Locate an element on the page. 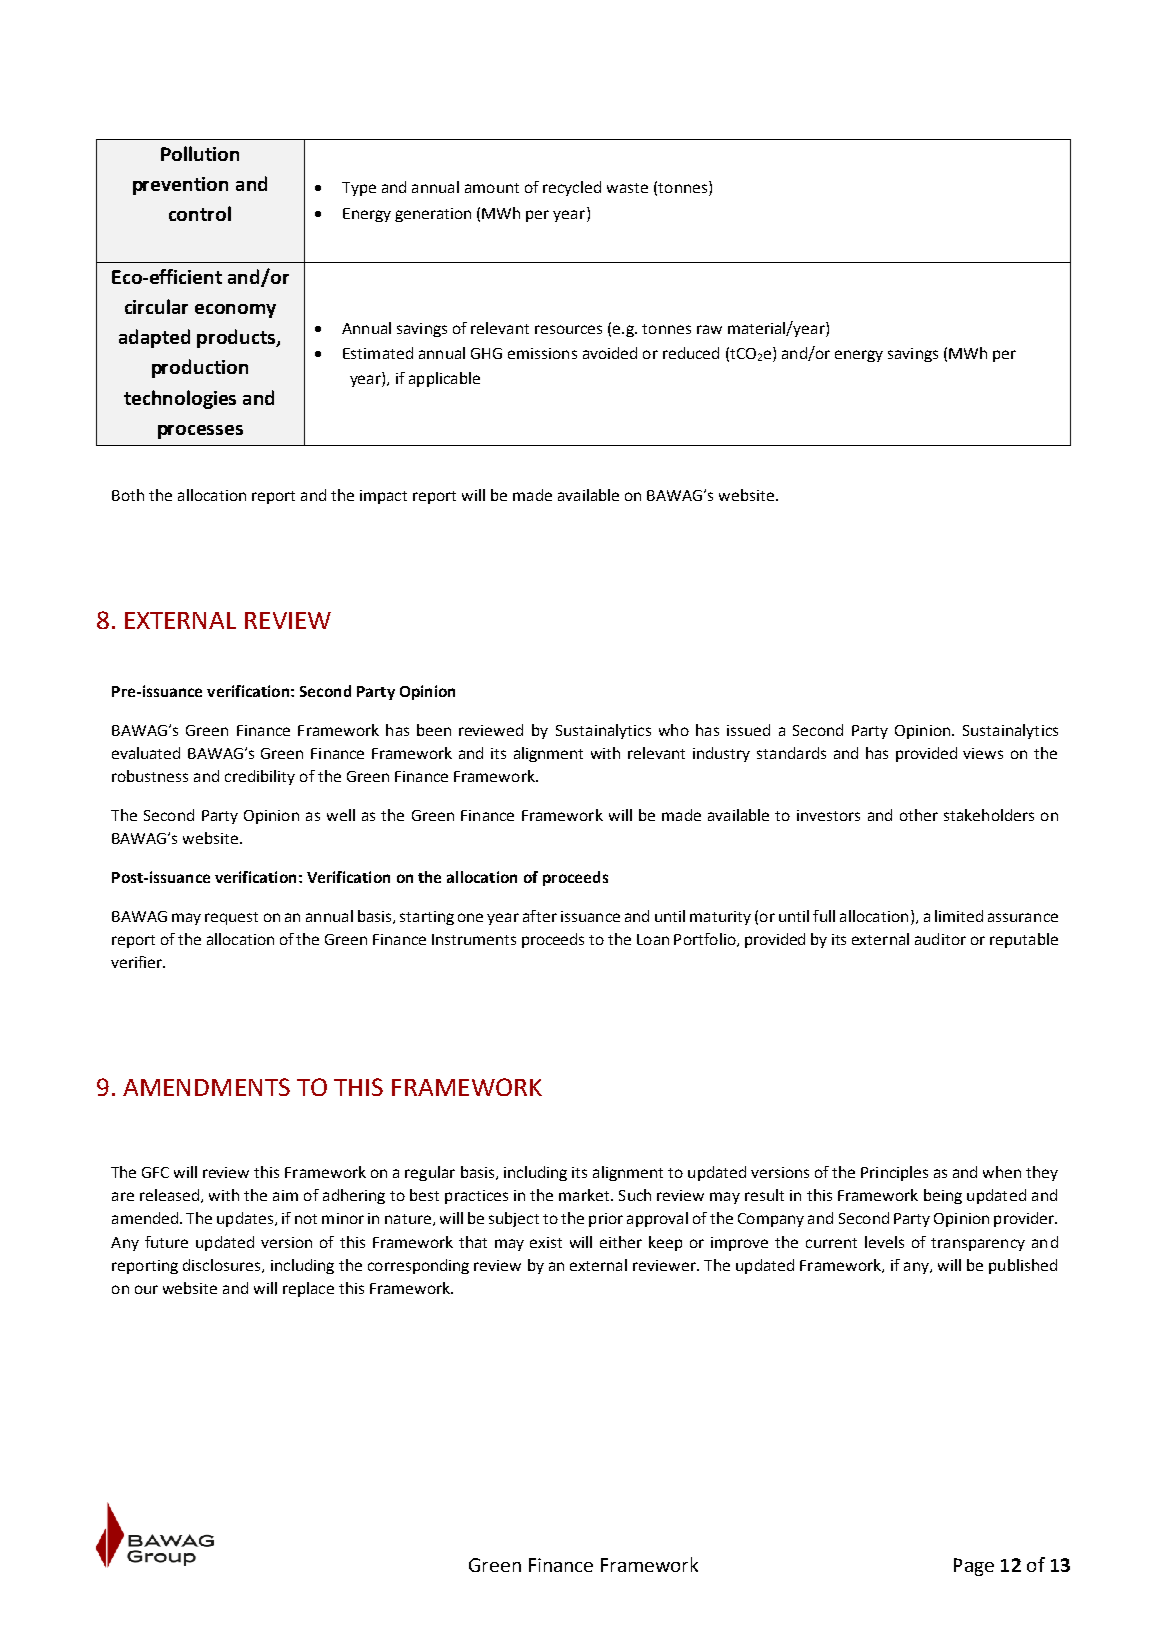 This document has width=1164, height=1647. other is located at coordinates (919, 815).
